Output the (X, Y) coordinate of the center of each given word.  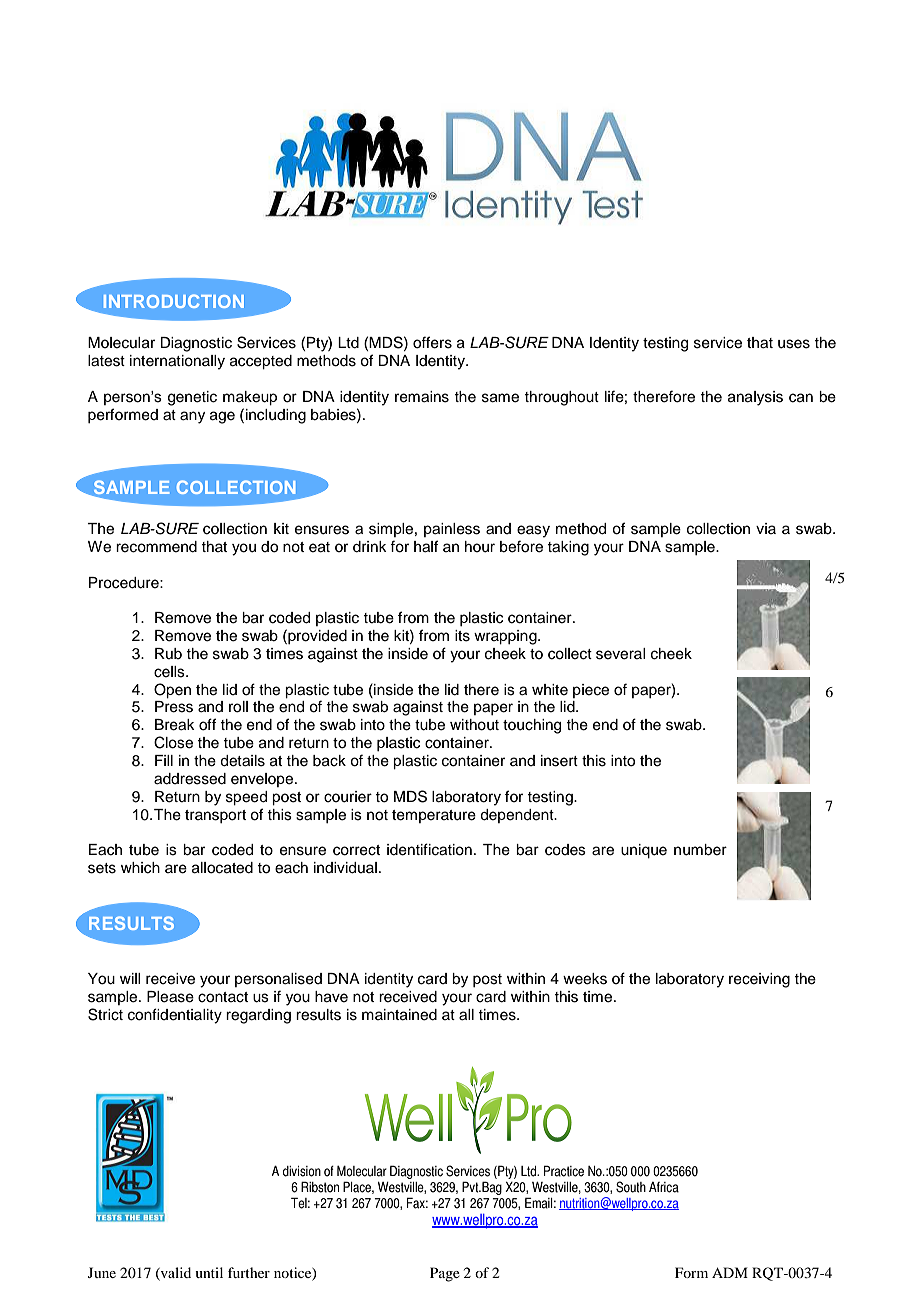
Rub (168, 653)
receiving (759, 980)
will (130, 978)
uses (794, 344)
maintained (399, 1015)
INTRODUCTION (174, 301)
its (462, 636)
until (209, 1272)
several (620, 654)
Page (445, 1274)
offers (432, 342)
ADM (730, 1272)
